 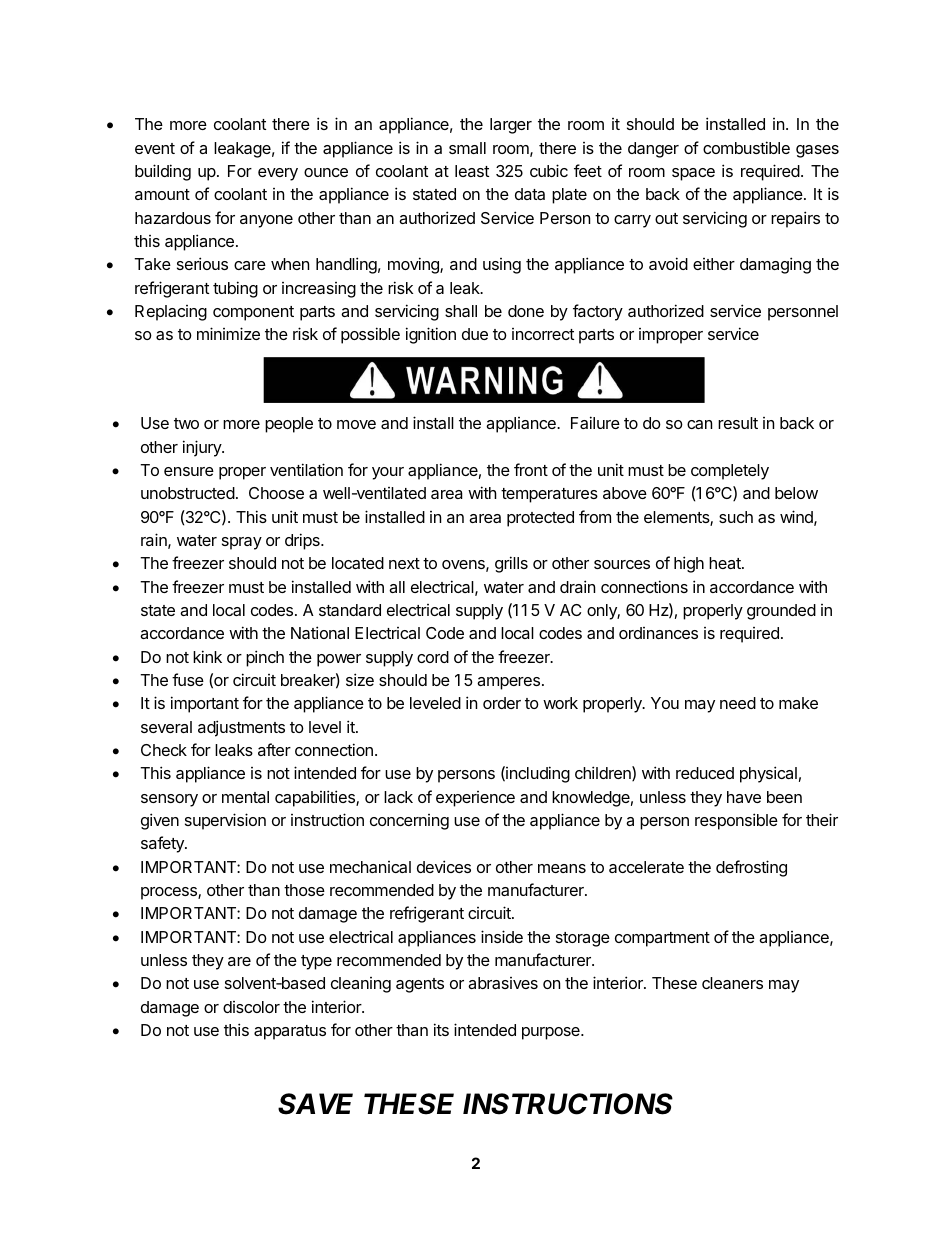 What do you see at coordinates (278, 174) in the screenshot?
I see `every` at bounding box center [278, 174].
